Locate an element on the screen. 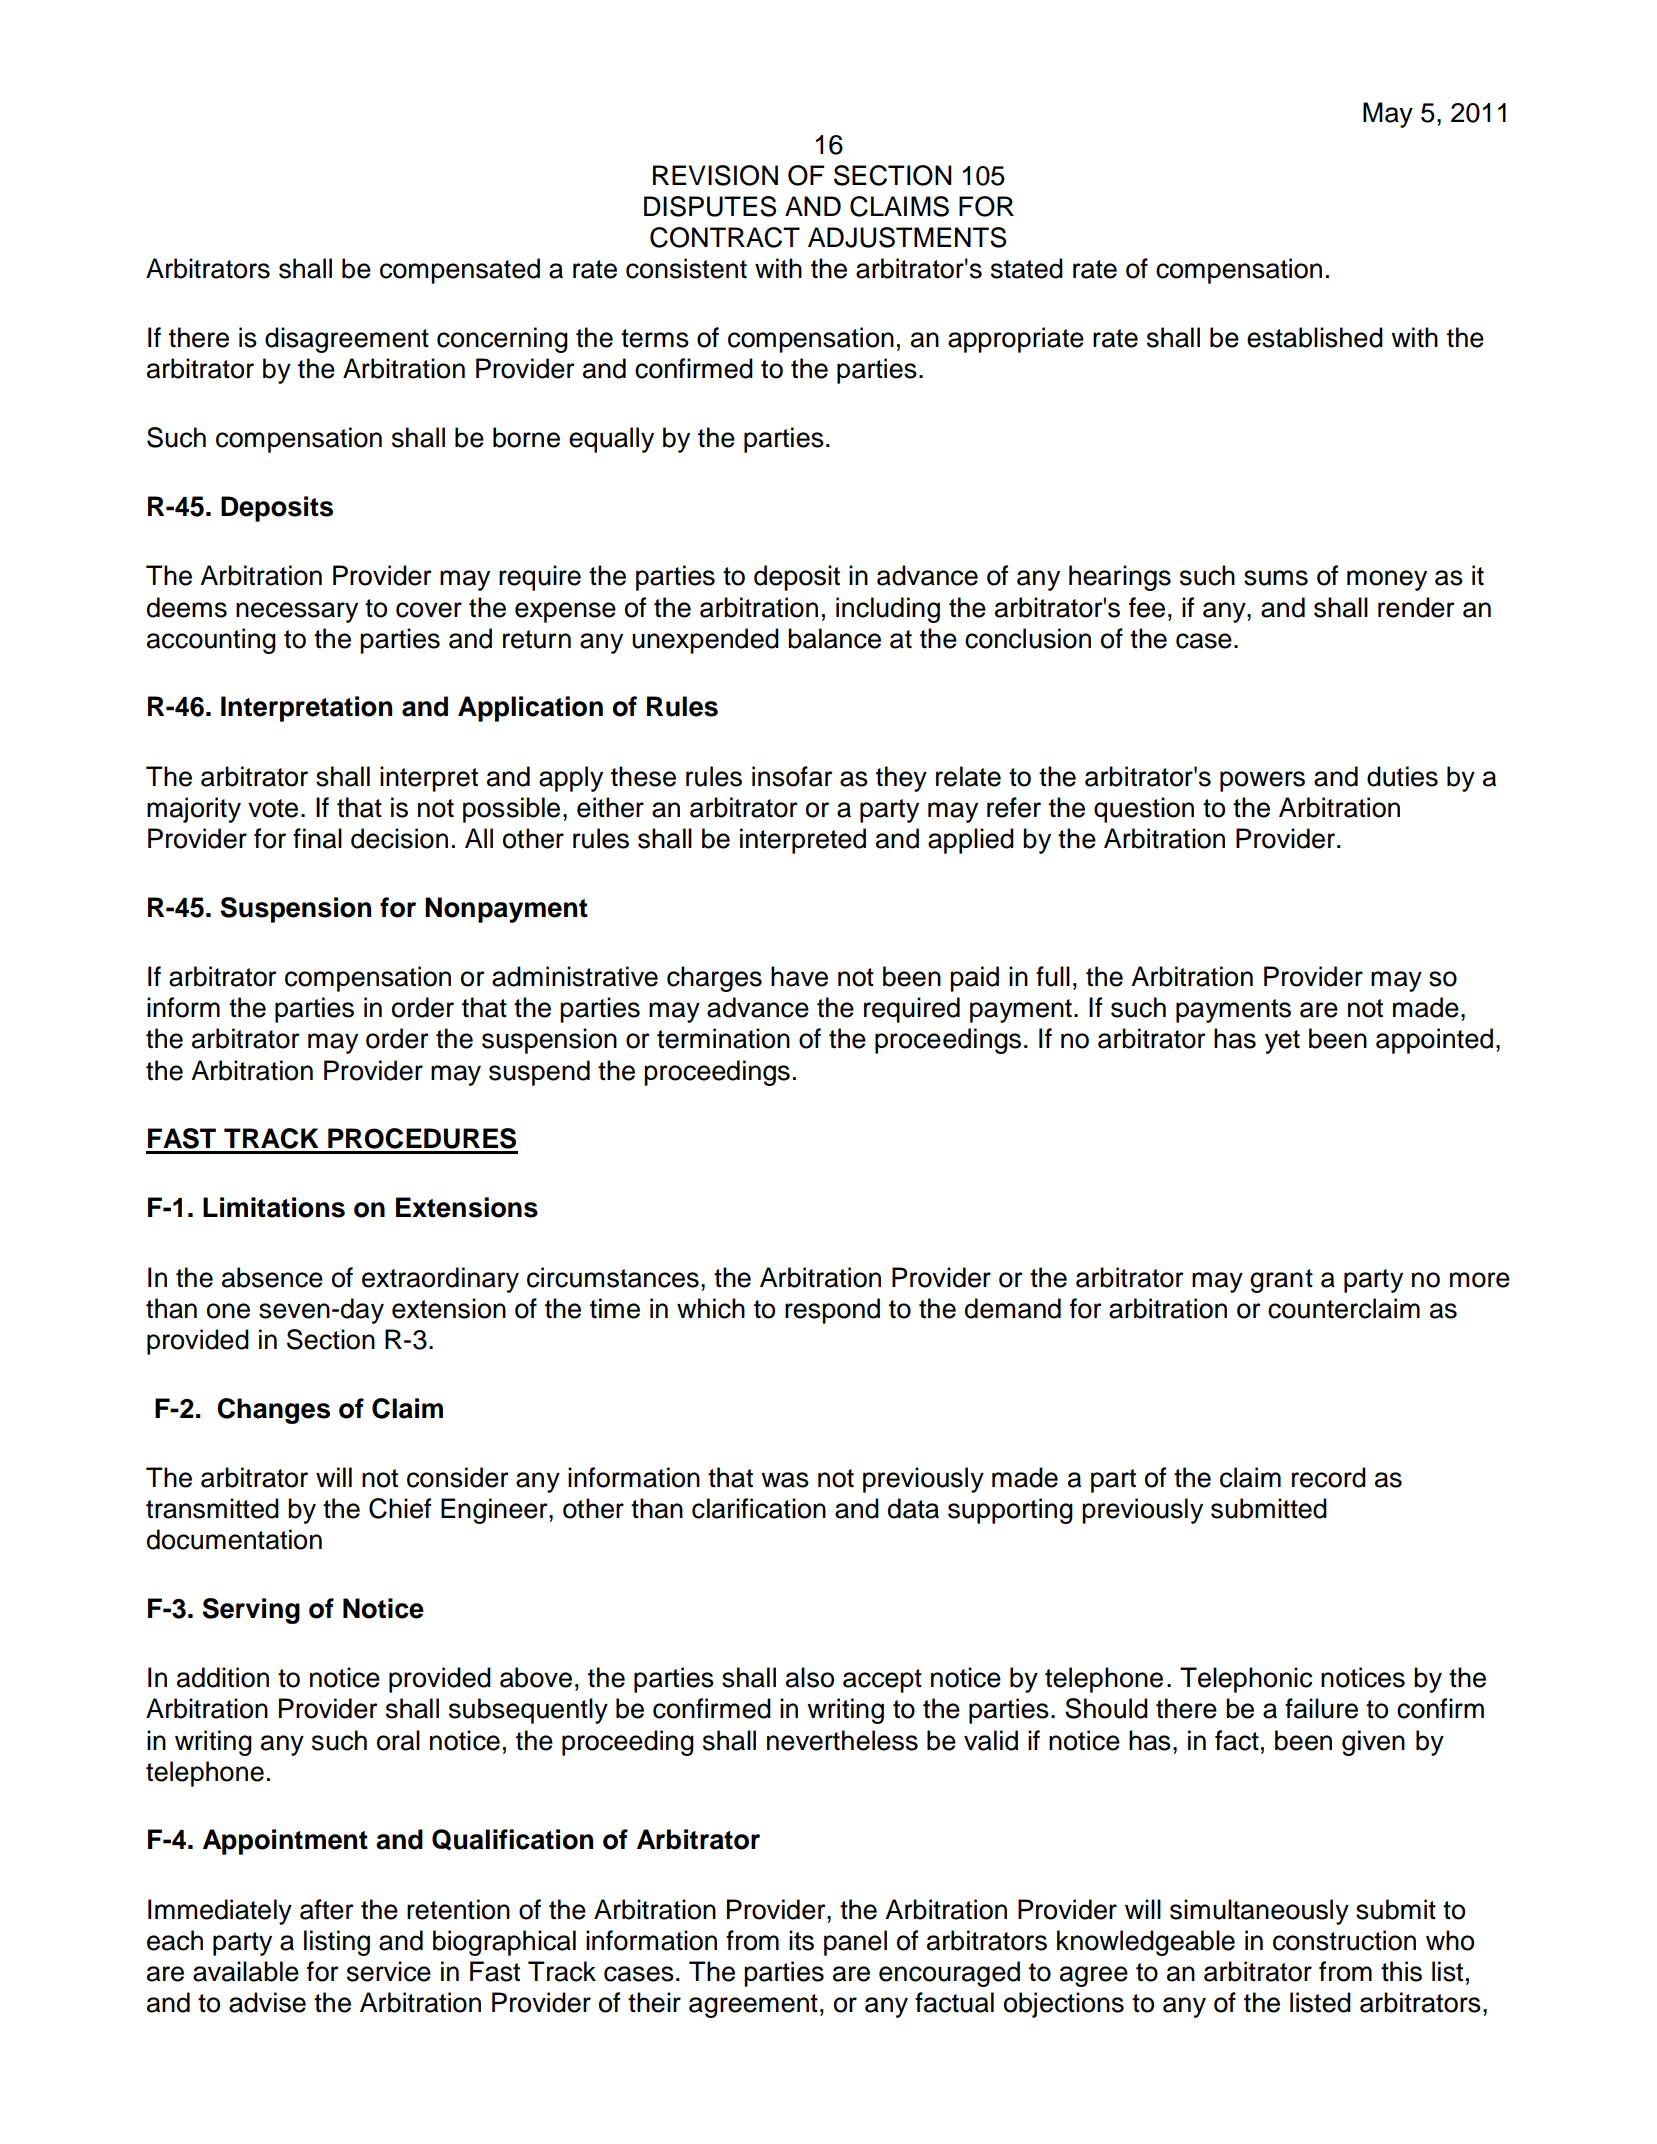 The height and width of the screenshot is (2144, 1657). respond is located at coordinates (832, 1311).
